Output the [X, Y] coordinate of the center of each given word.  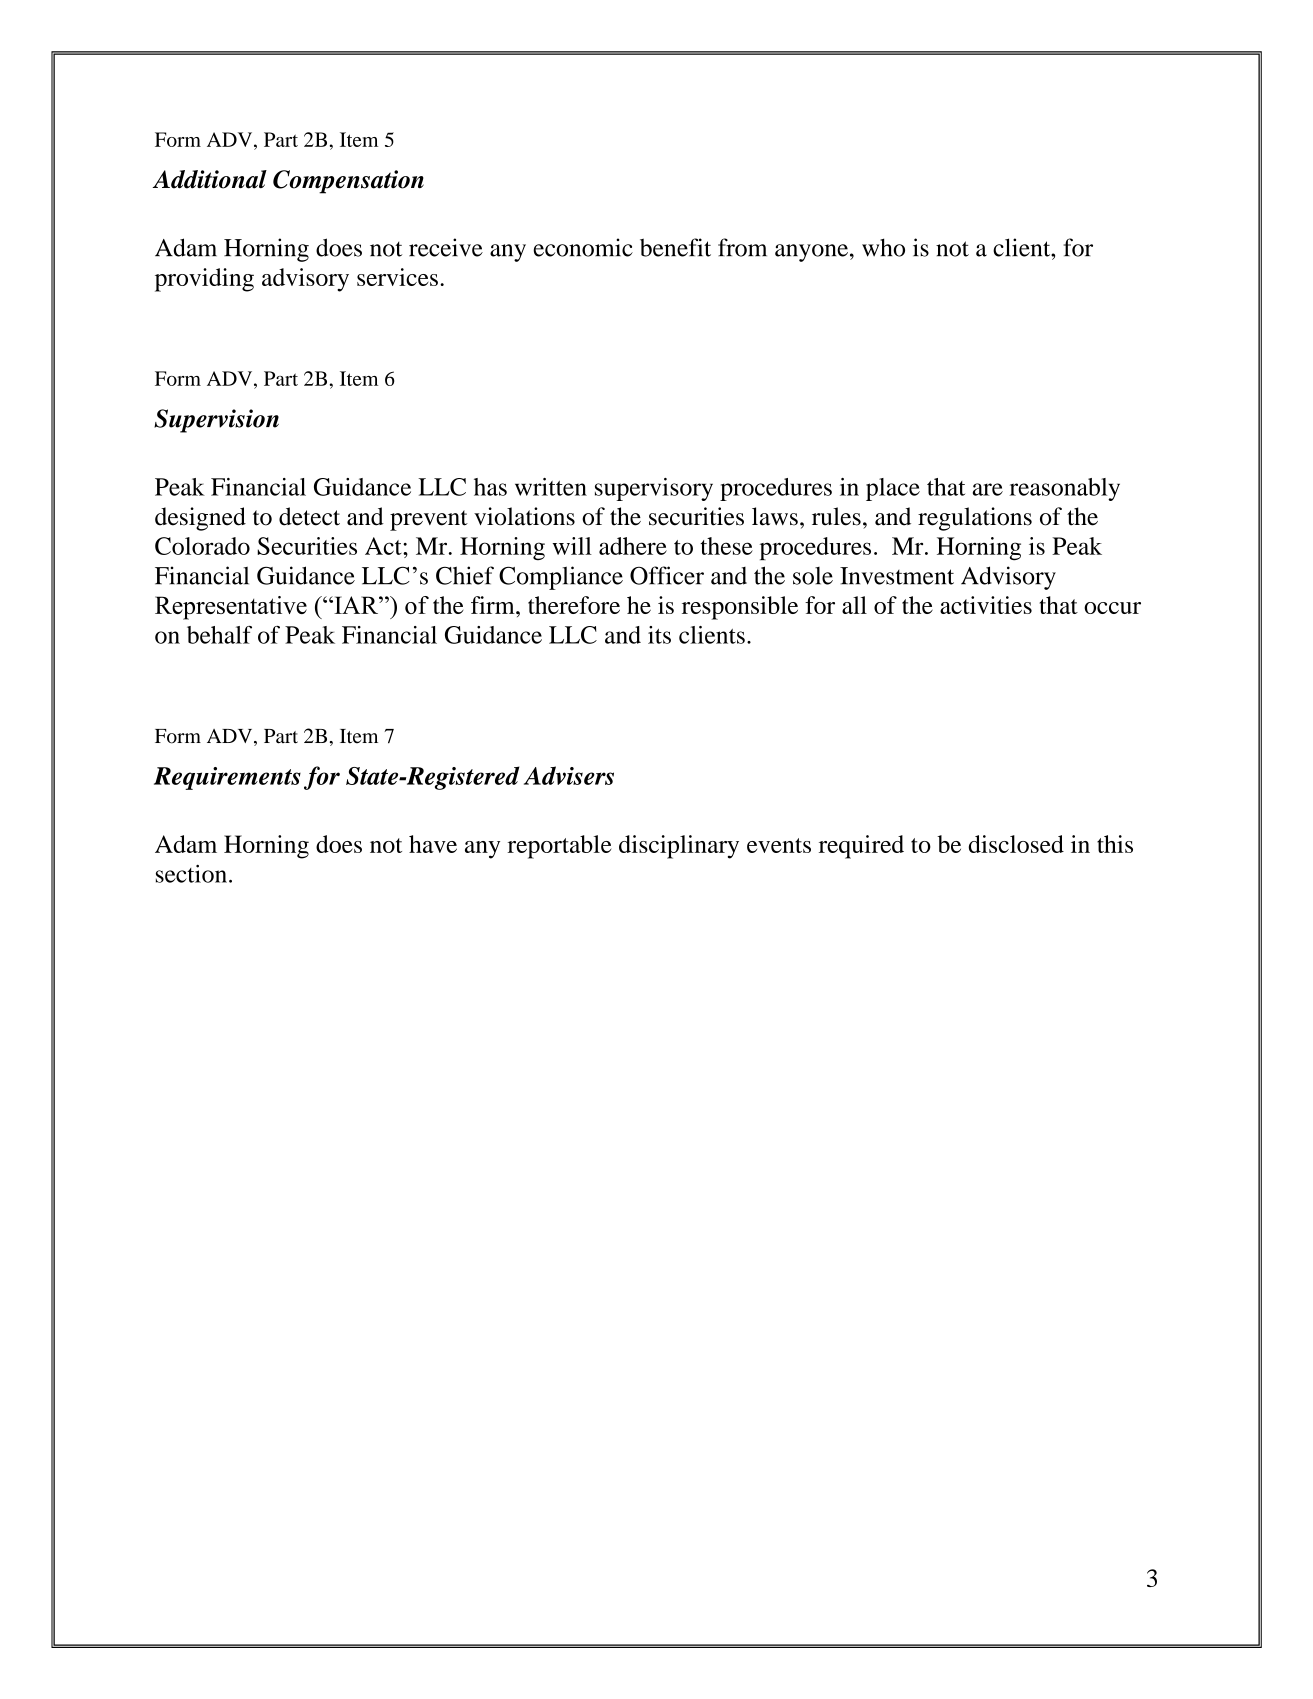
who [883, 247]
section [191, 874]
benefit [675, 247]
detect [309, 516]
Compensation [348, 182]
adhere [633, 546]
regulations [975, 519]
